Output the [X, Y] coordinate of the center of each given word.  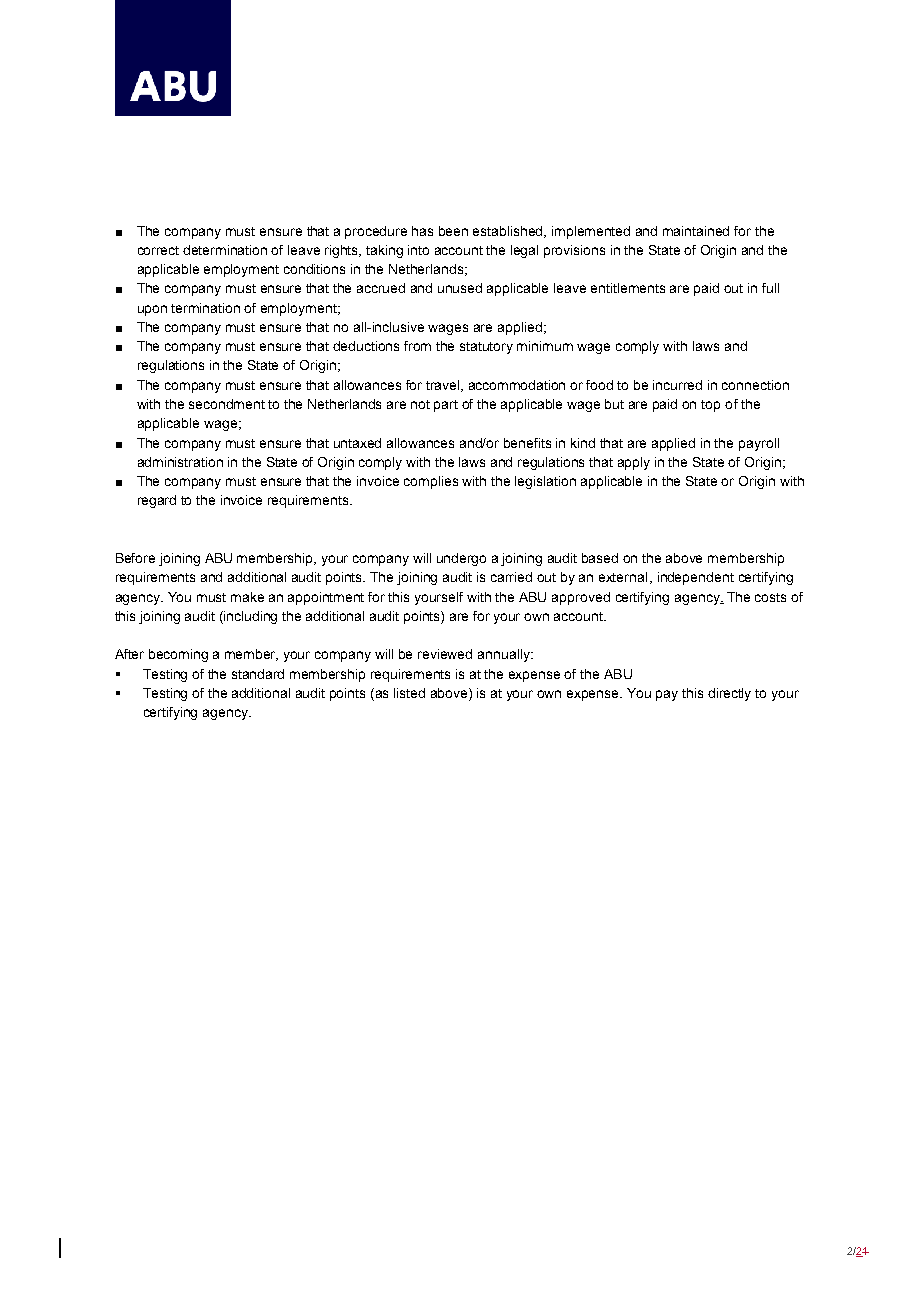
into [418, 250]
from [417, 346]
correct [158, 250]
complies [431, 482]
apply [634, 463]
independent [696, 578]
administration [180, 462]
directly [729, 694]
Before [135, 558]
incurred [677, 385]
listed [409, 693]
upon [152, 310]
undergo [461, 559]
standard [258, 674]
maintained [696, 231]
